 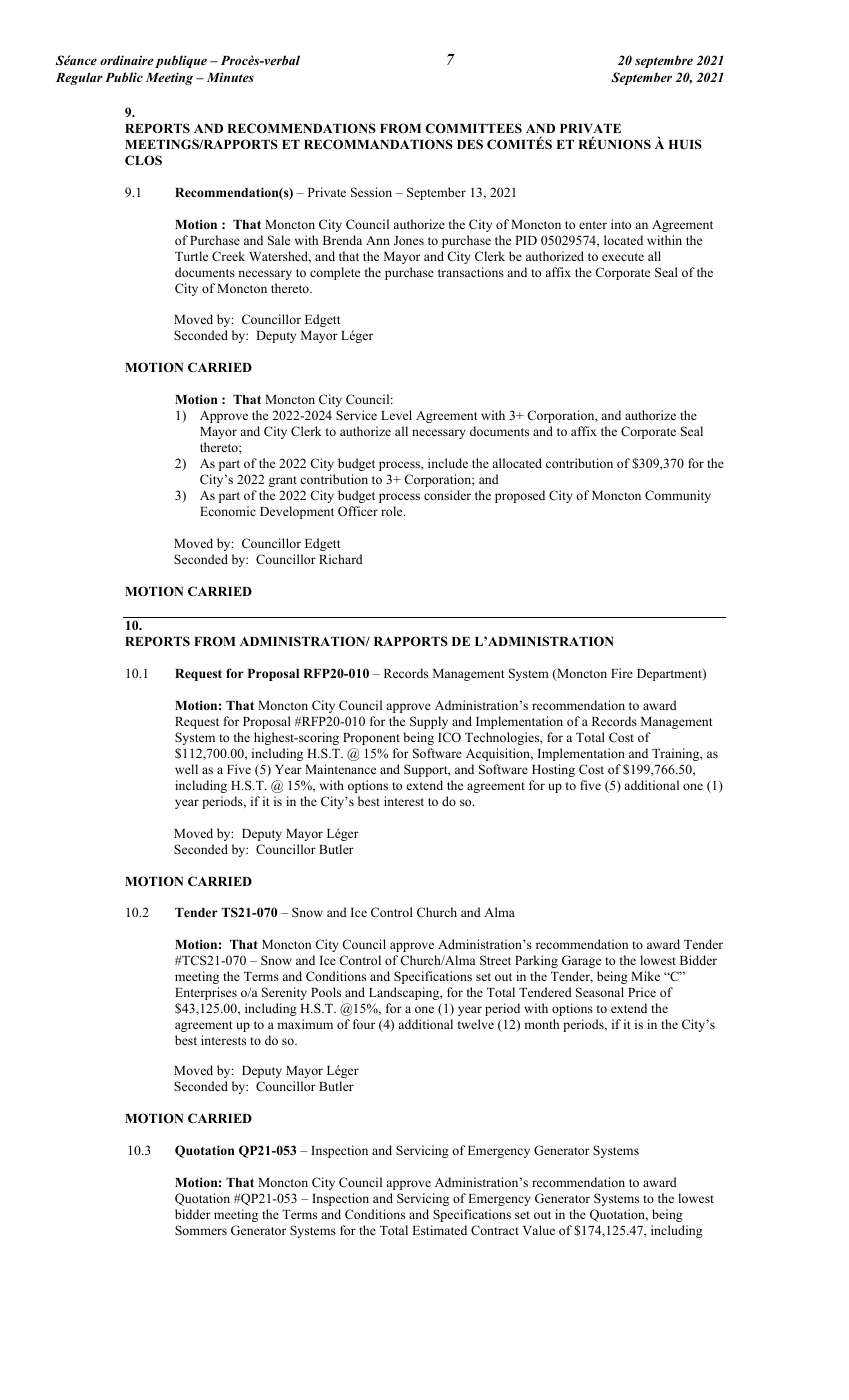 What do you see at coordinates (186, 769) in the screenshot?
I see `well` at bounding box center [186, 769].
